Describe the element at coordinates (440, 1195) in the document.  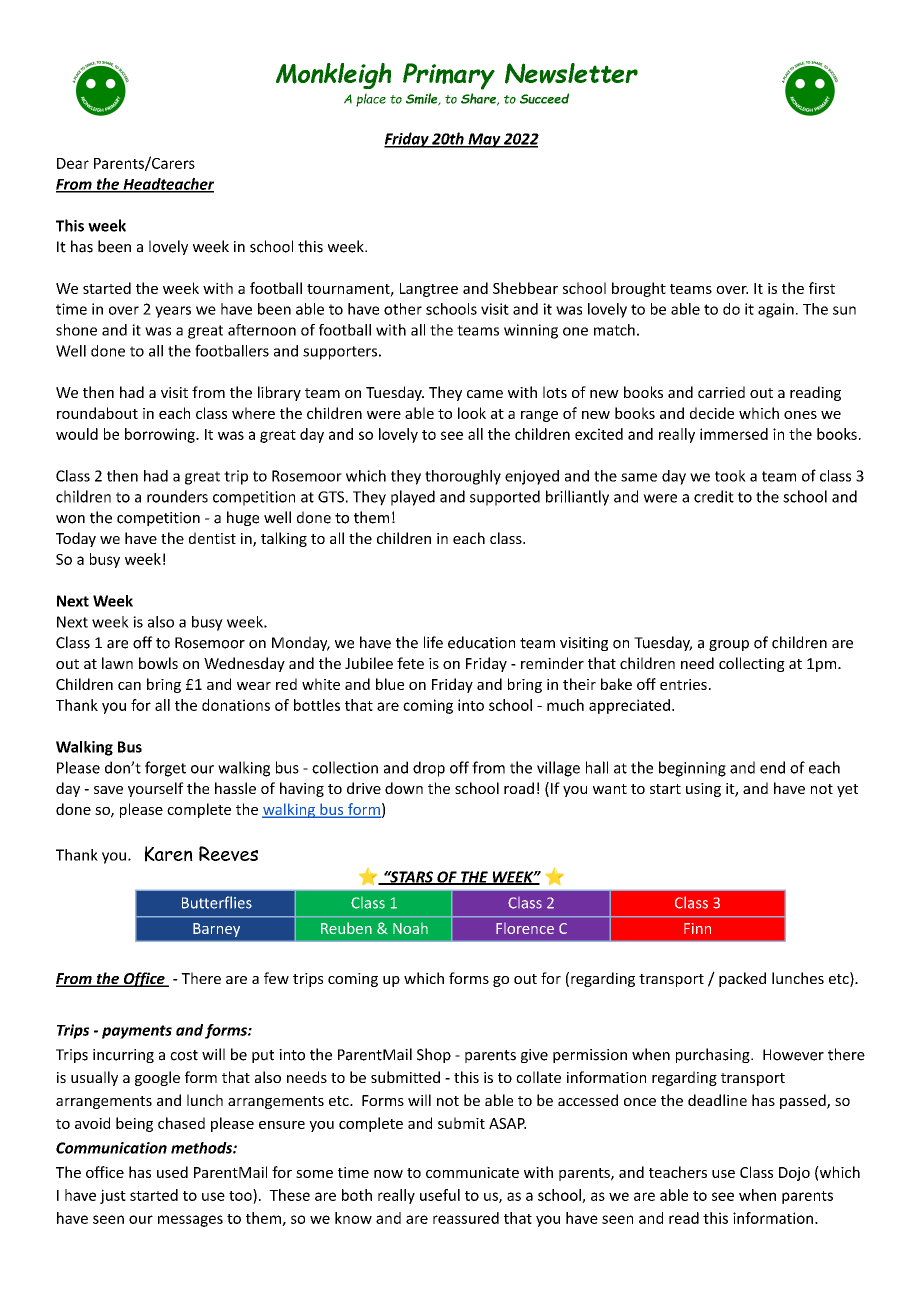
I see `useful` at that location.
